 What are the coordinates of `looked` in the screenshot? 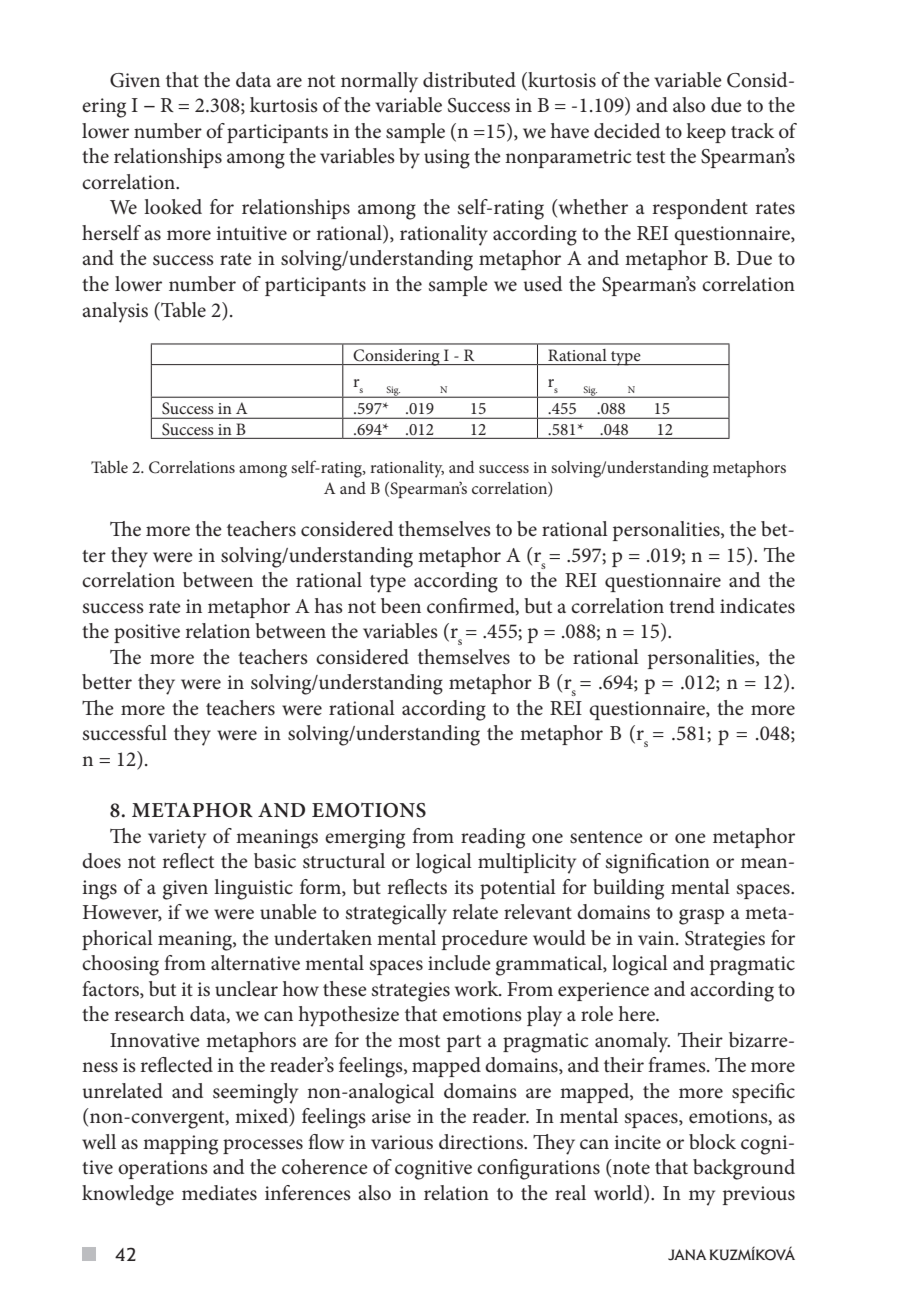 It's located at (173, 207).
